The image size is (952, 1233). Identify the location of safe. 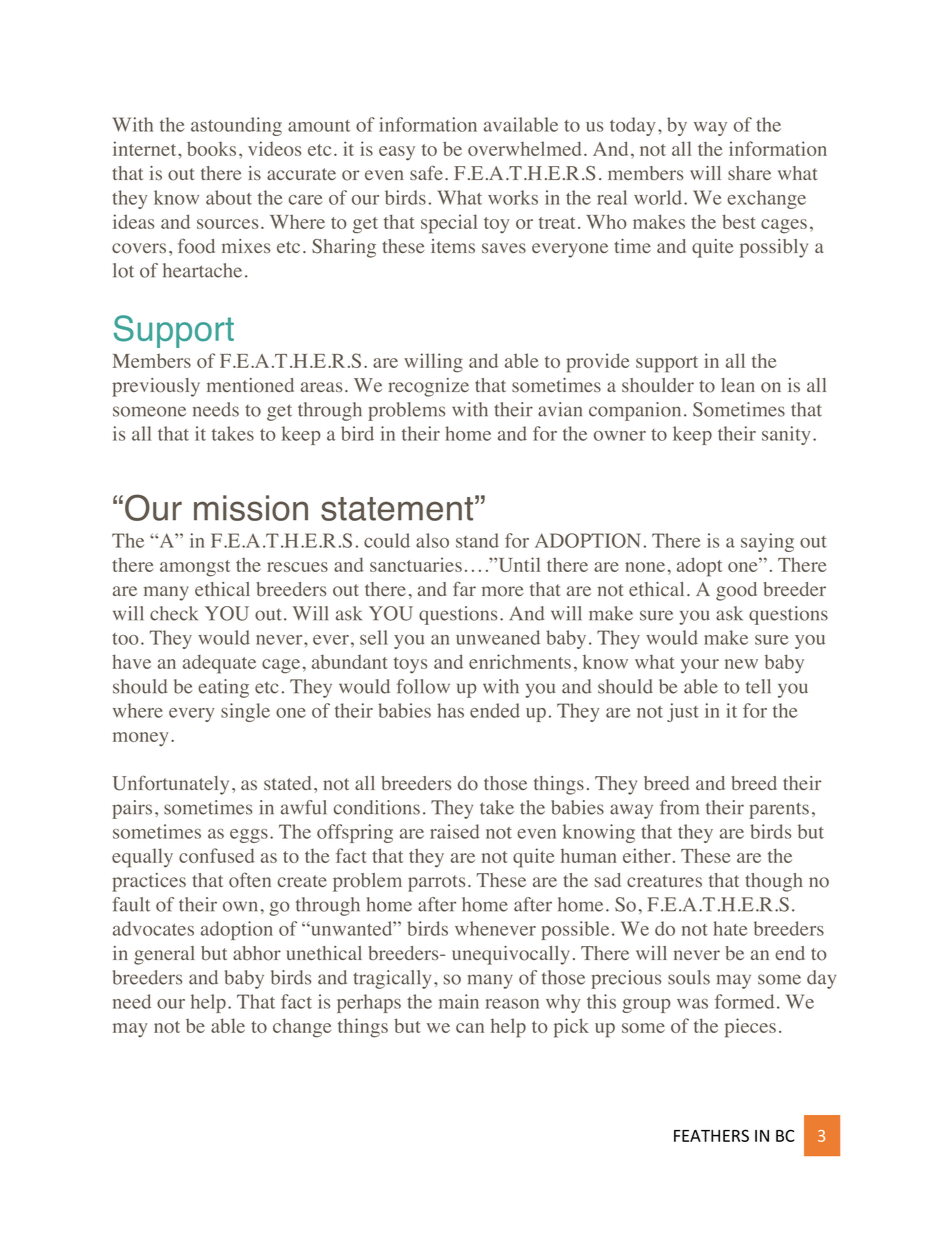
(426, 172).
